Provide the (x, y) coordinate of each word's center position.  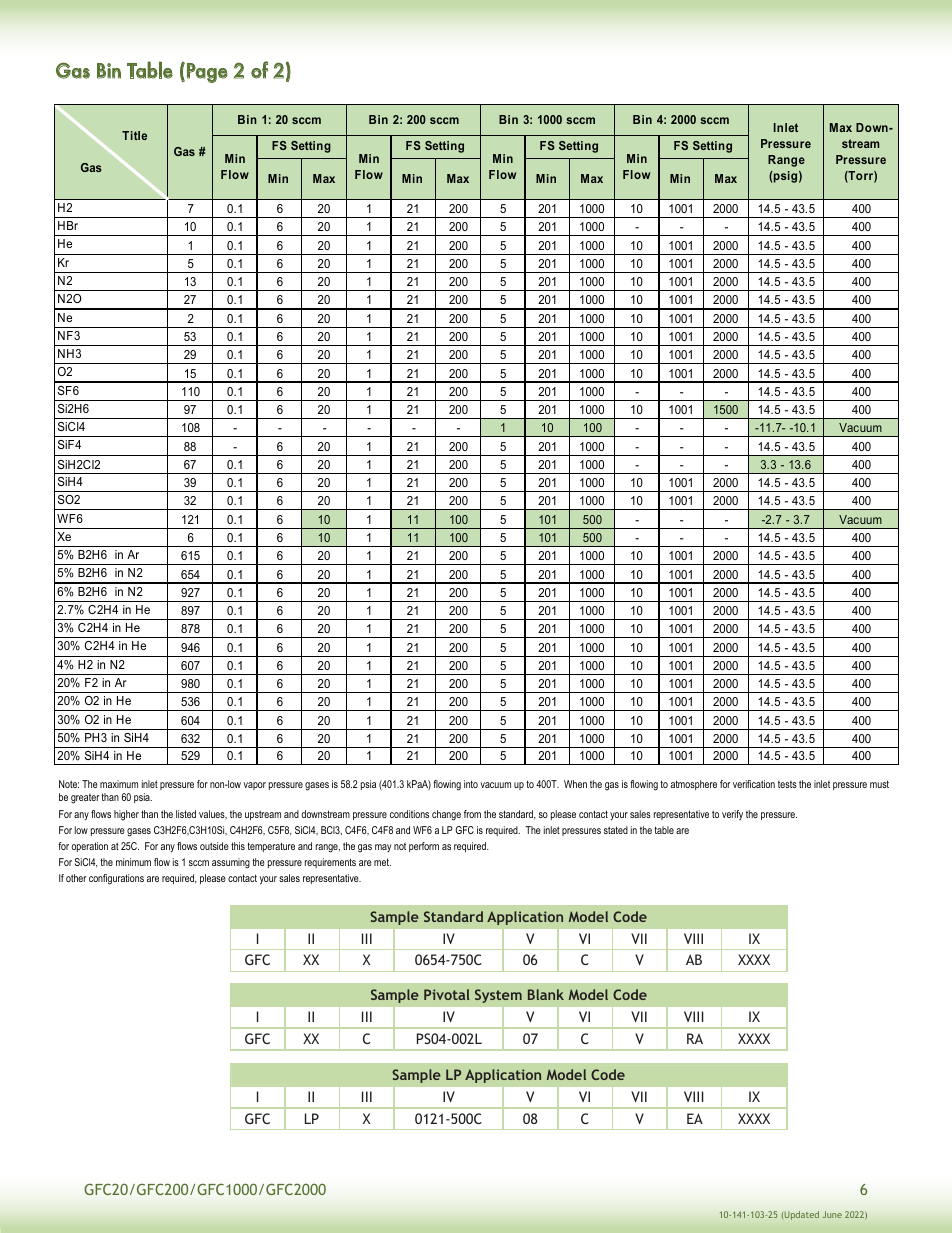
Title (134, 135)
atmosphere (694, 785)
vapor (255, 786)
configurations (116, 879)
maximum (119, 784)
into (471, 784)
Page (207, 73)
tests (787, 784)
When (575, 784)
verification (754, 784)
